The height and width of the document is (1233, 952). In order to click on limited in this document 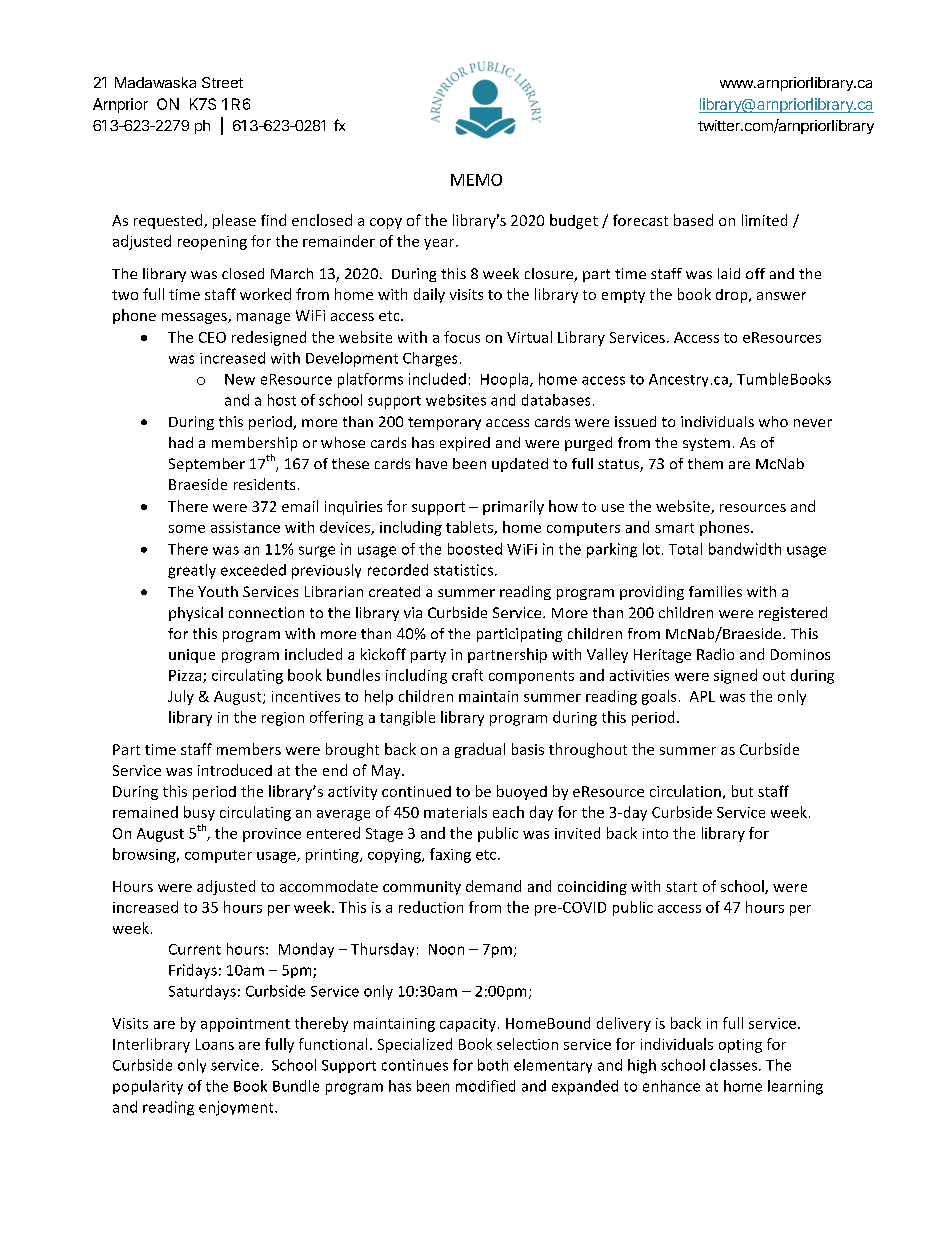, I will do `click(764, 220)`.
